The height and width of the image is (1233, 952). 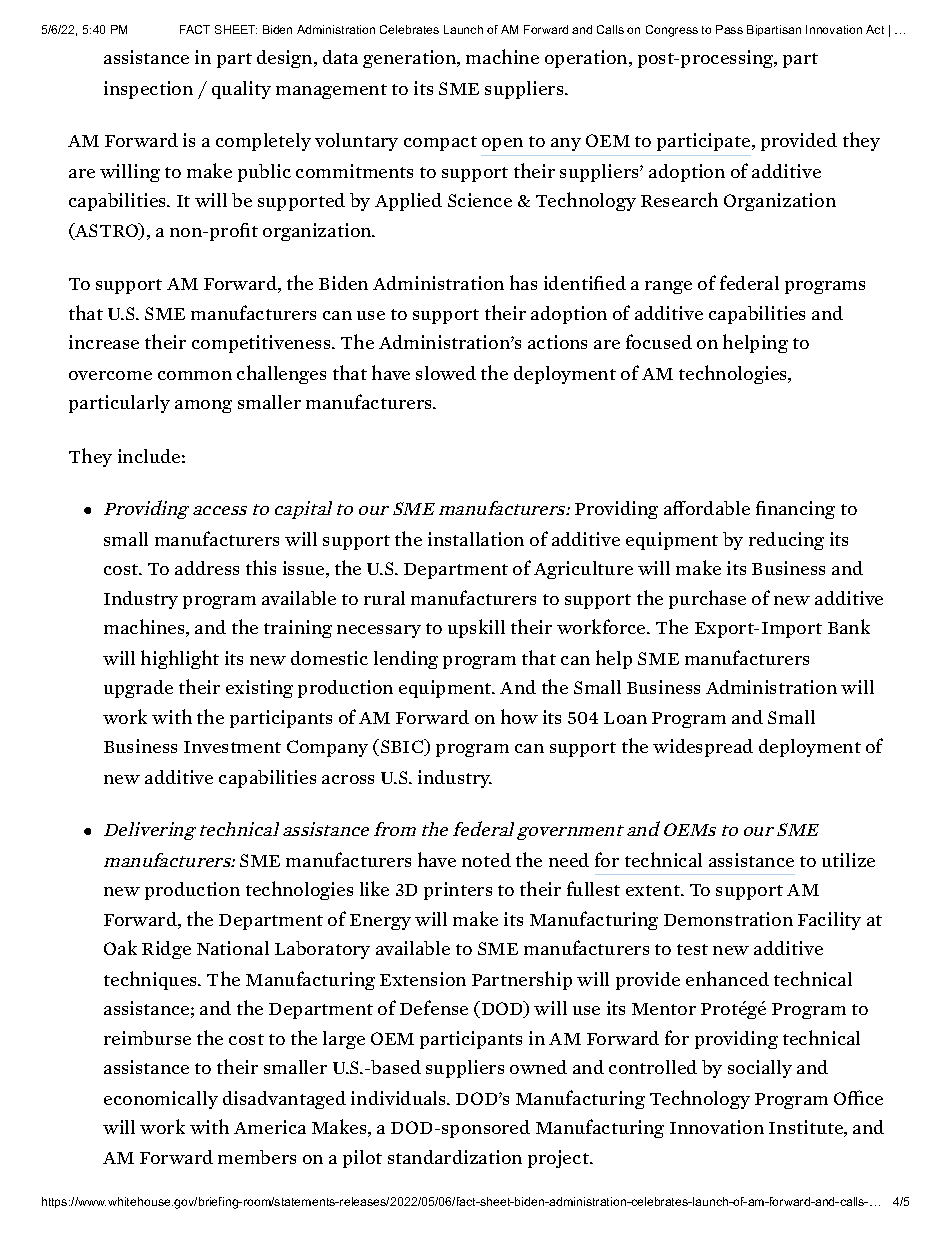 What do you see at coordinates (411, 59) in the image?
I see `generation` at bounding box center [411, 59].
